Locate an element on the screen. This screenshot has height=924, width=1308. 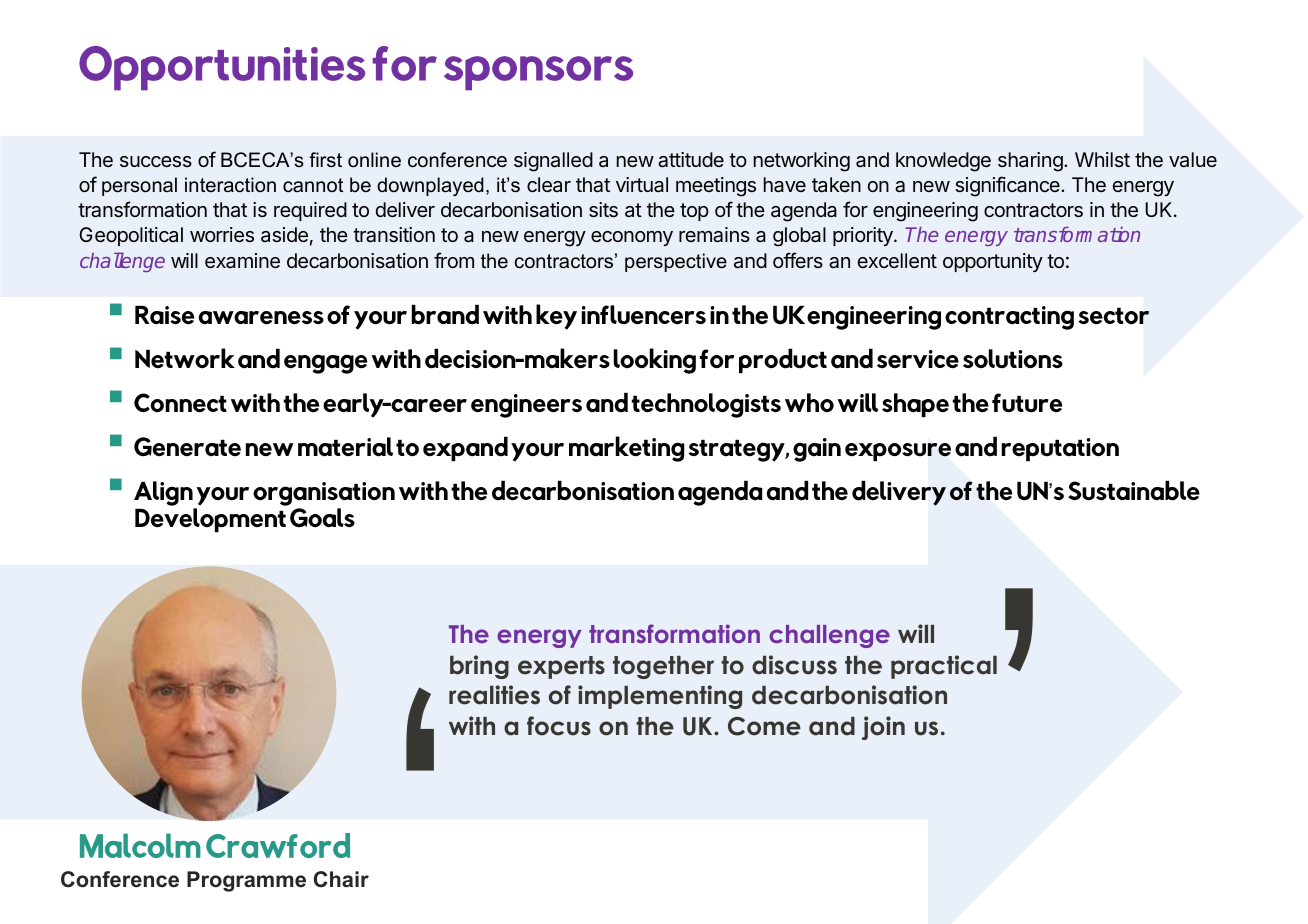
join is located at coordinates (883, 728).
